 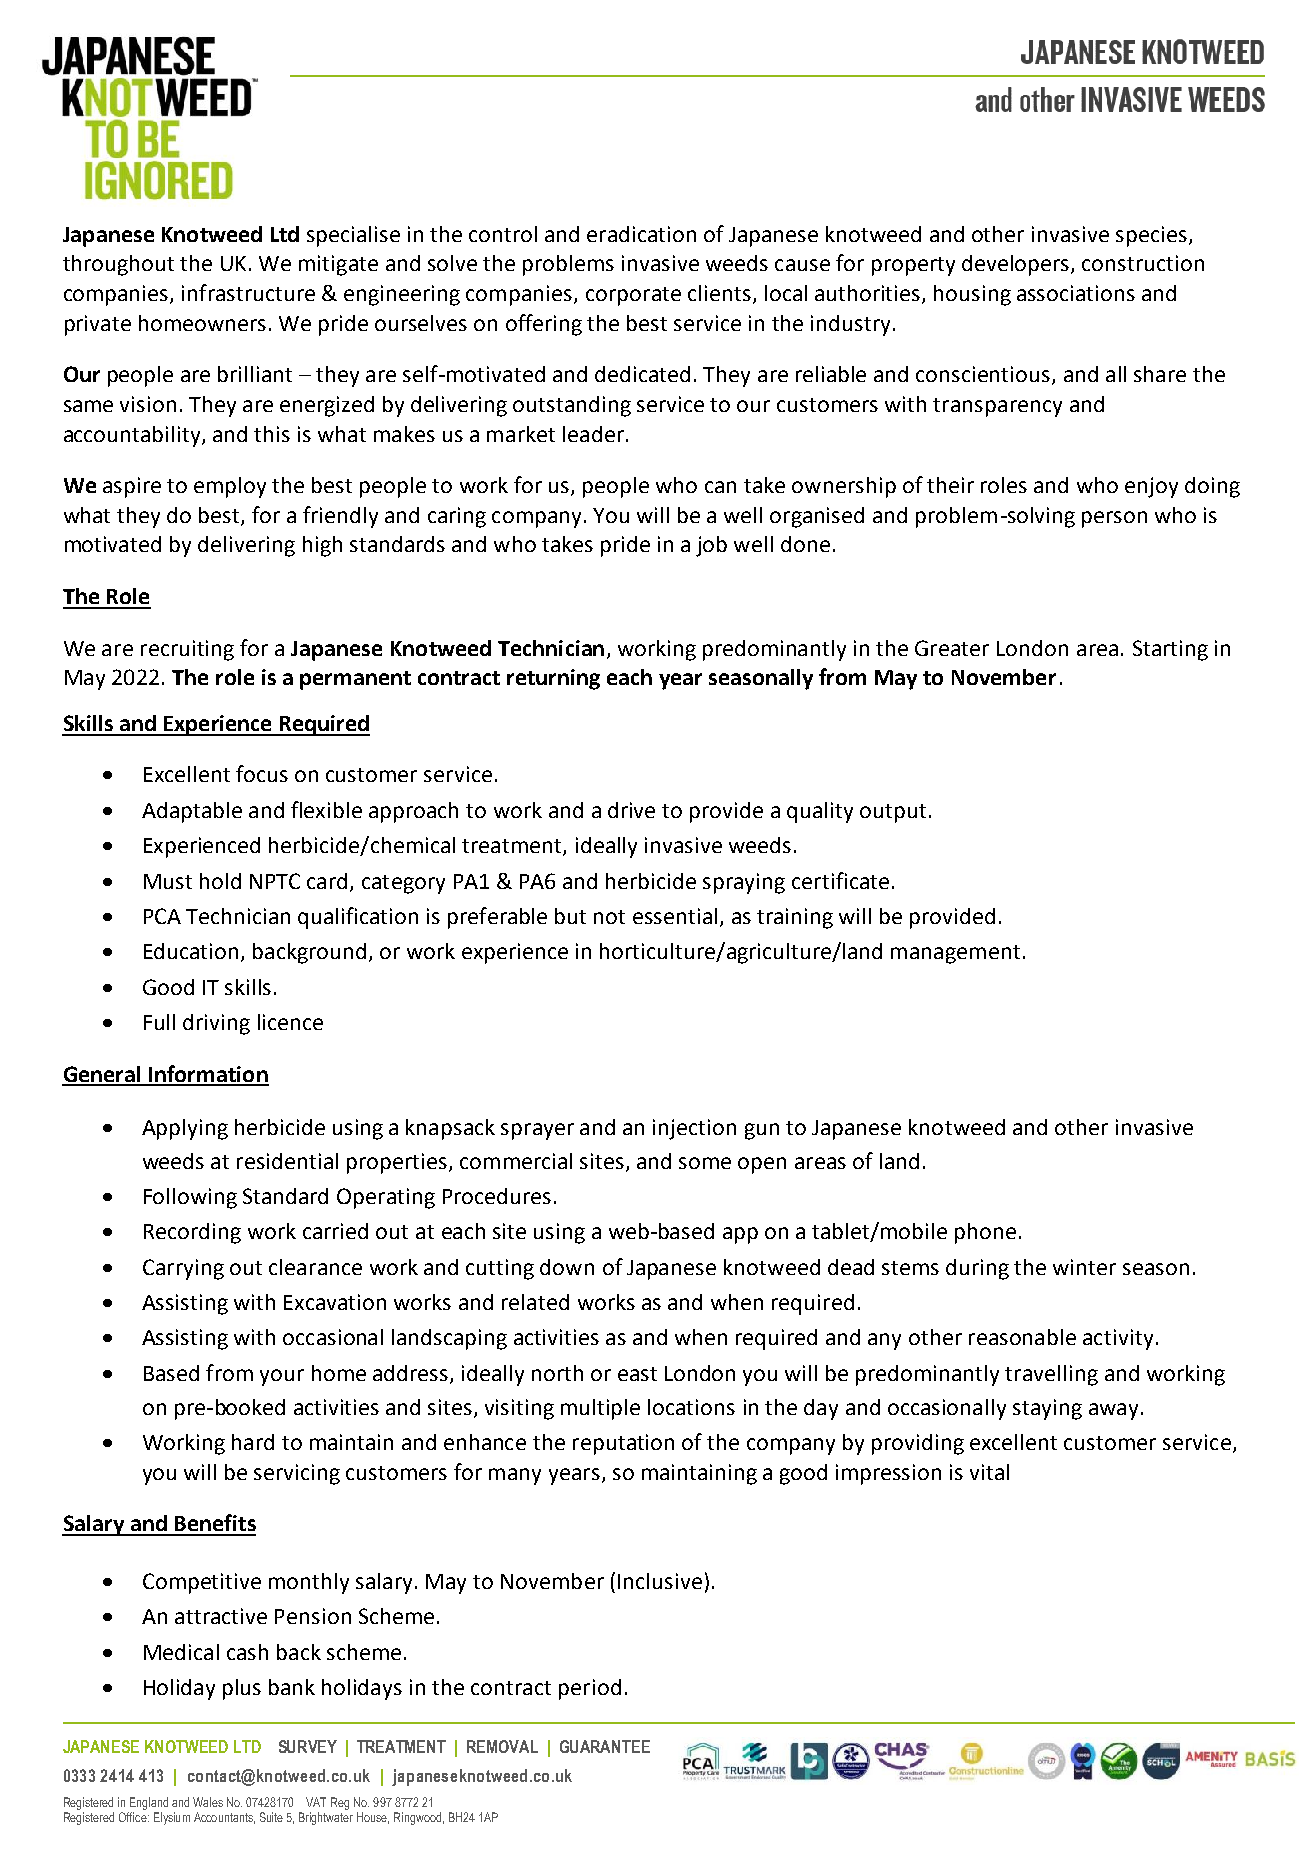 I want to click on driving, so click(x=216, y=1024).
